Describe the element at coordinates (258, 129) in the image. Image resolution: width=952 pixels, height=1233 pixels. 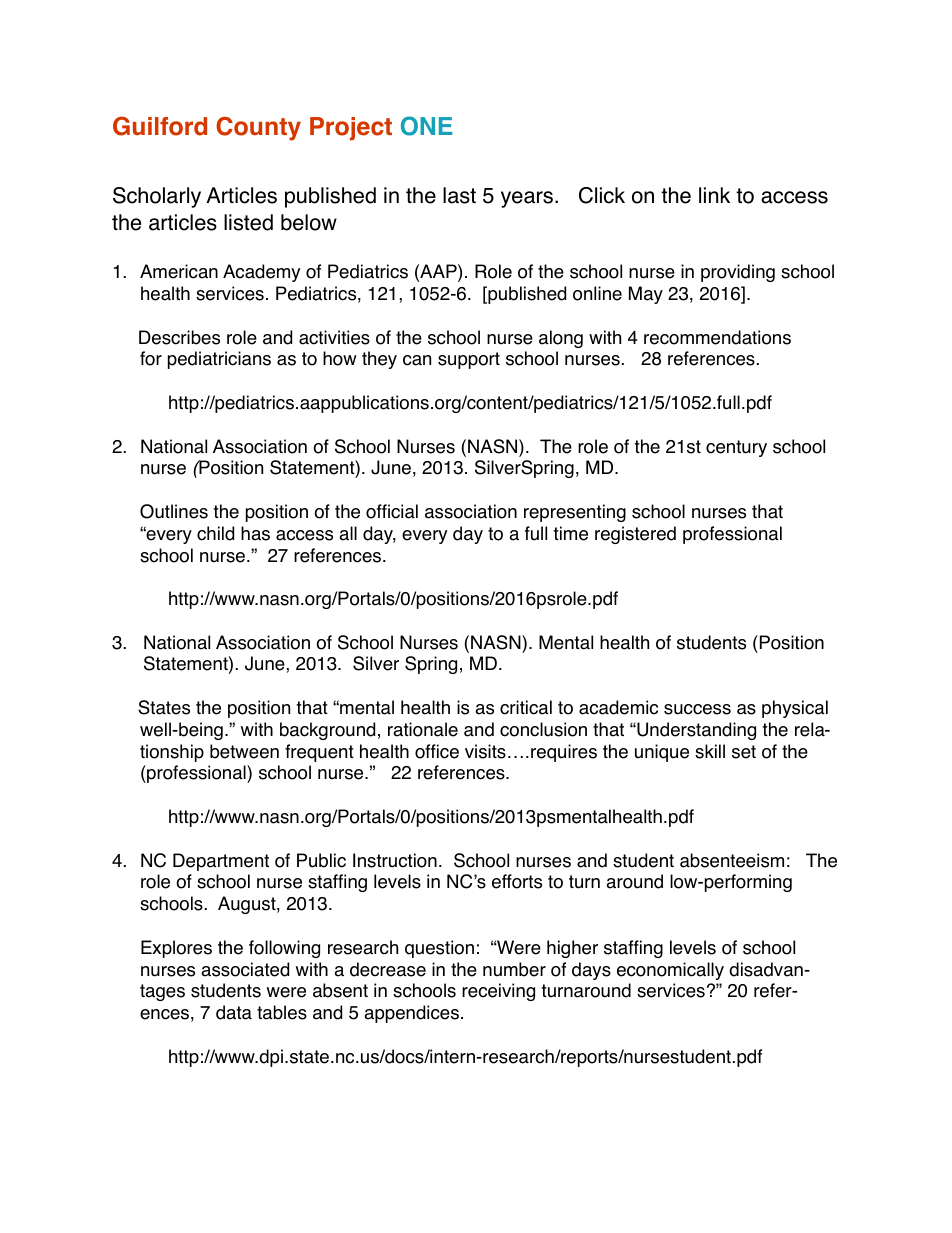
I see `County` at that location.
